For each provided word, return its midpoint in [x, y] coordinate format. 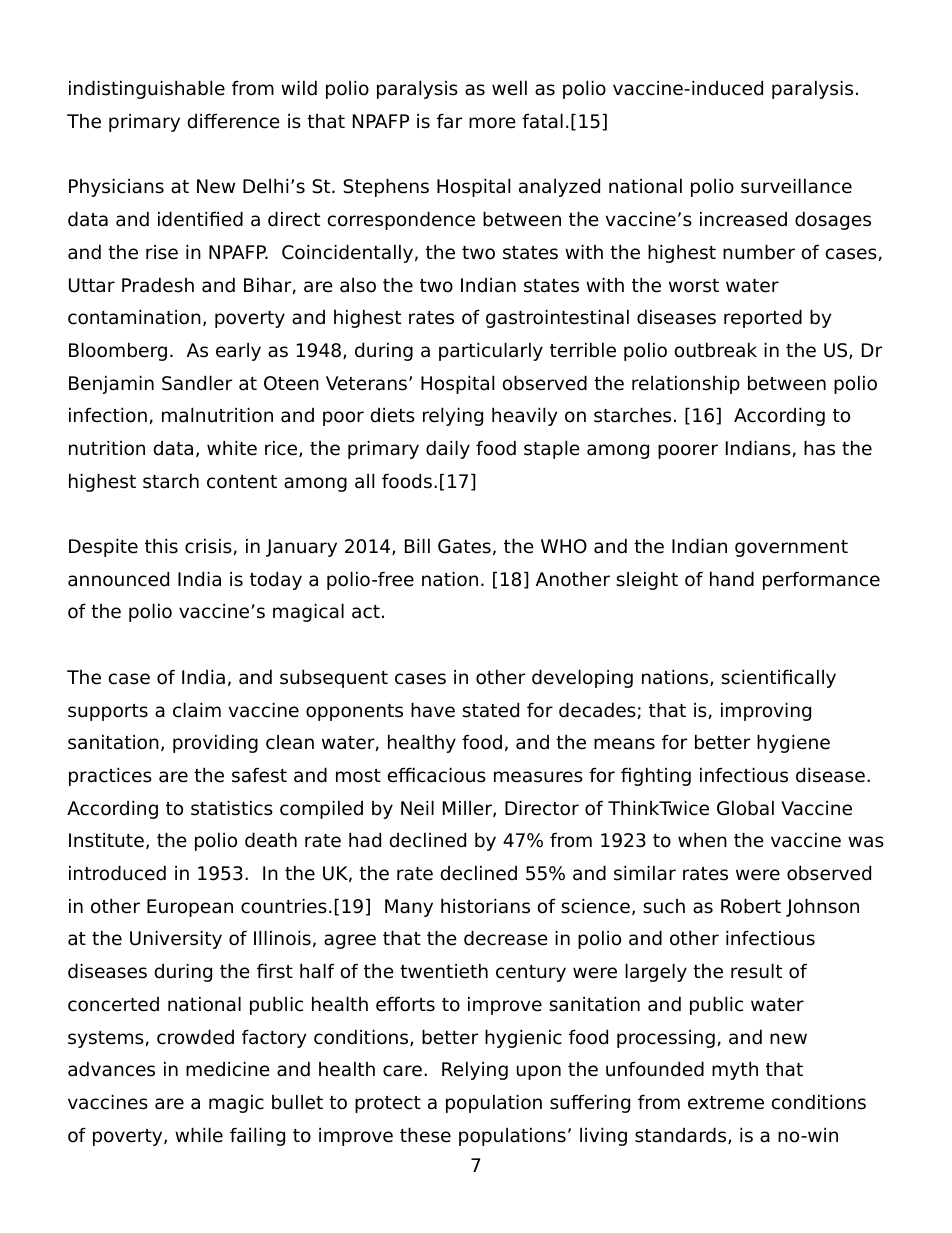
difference [233, 121]
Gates [464, 546]
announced [118, 579]
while [199, 1135]
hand [732, 579]
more [492, 123]
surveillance [796, 186]
